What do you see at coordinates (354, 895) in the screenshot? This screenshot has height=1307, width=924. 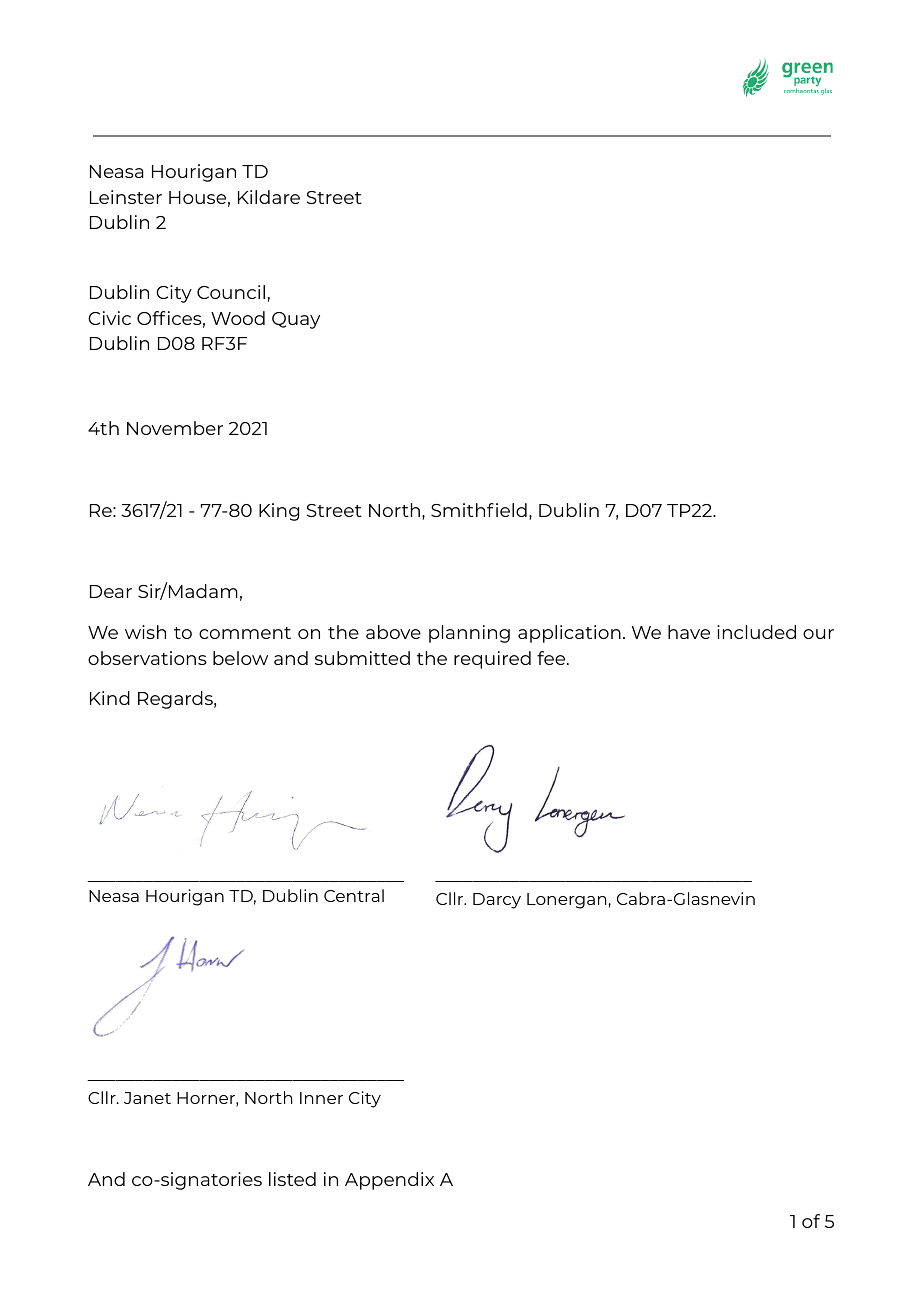 I see `Central` at bounding box center [354, 895].
